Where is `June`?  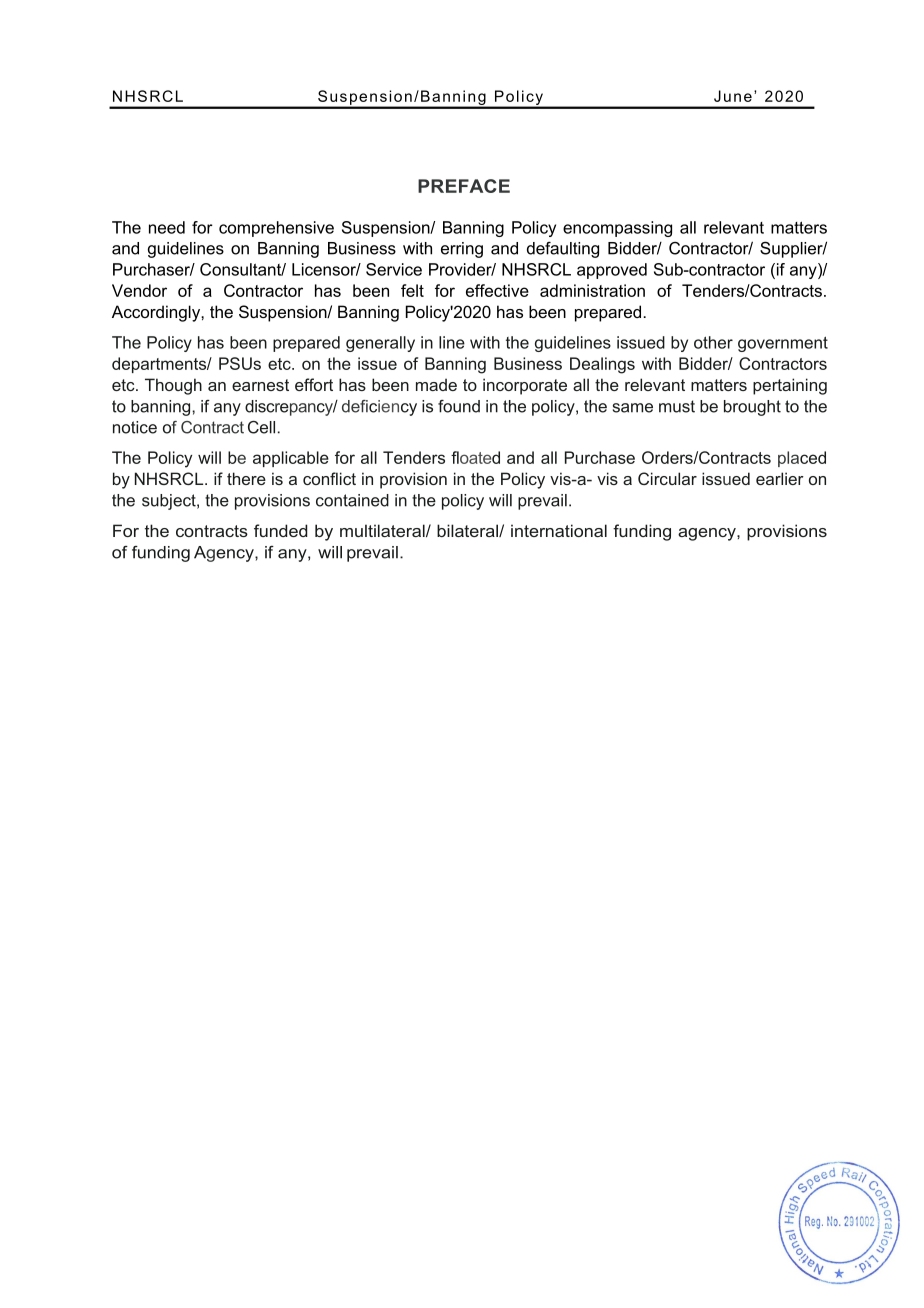
June is located at coordinates (733, 96).
